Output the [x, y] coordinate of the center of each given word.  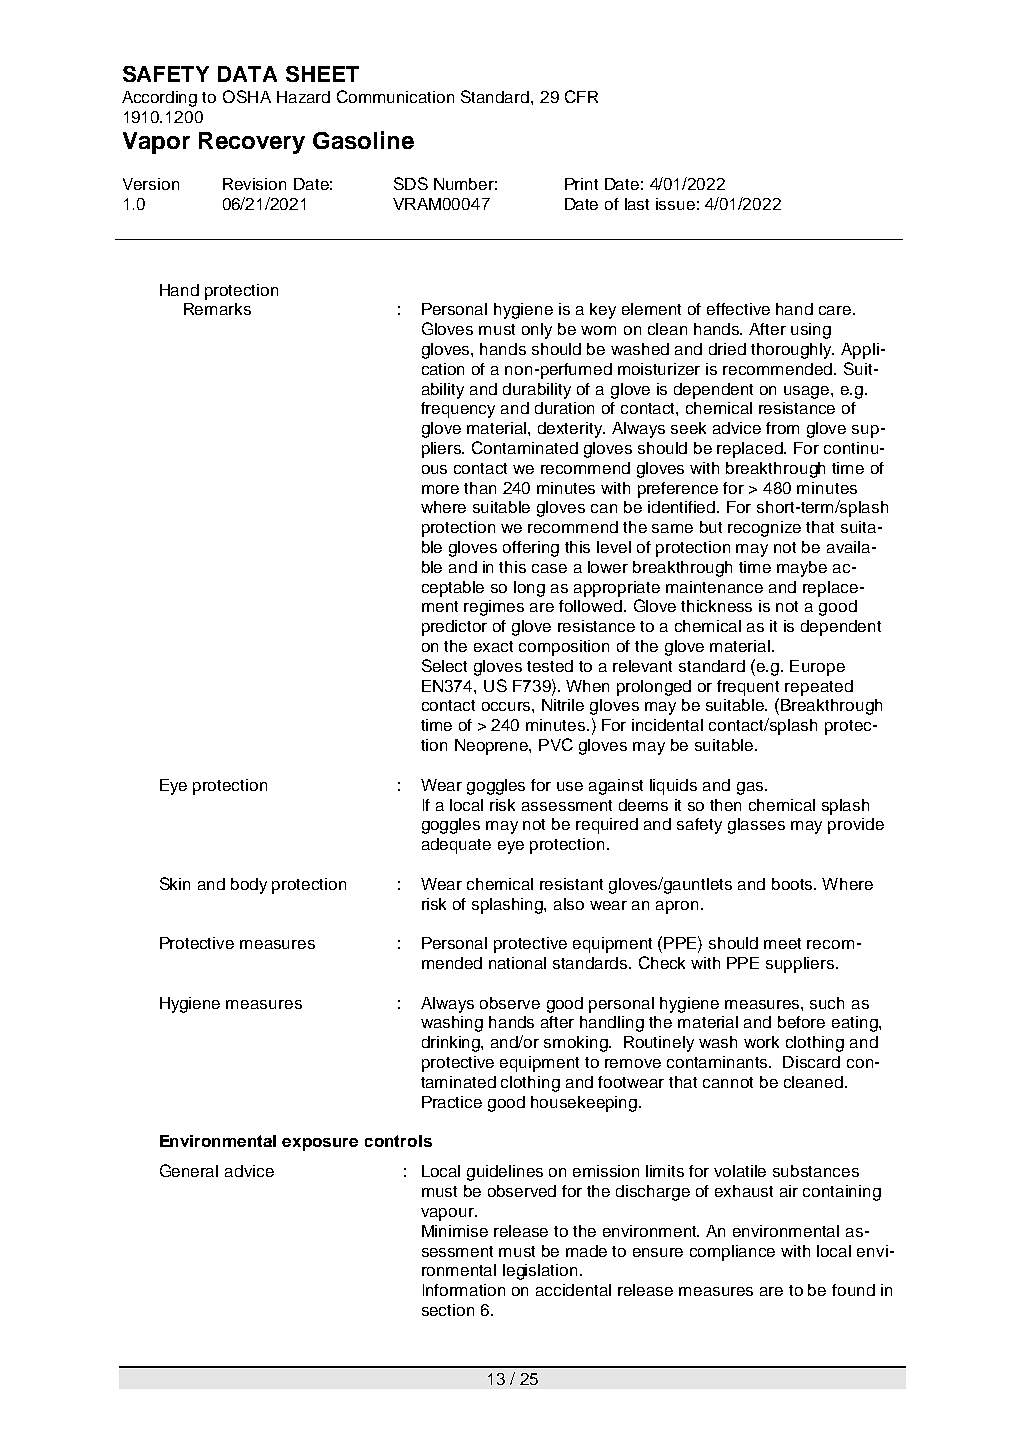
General [189, 1170]
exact [493, 646]
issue [675, 204]
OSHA [247, 96]
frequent [748, 688]
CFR [581, 96]
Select [444, 665]
